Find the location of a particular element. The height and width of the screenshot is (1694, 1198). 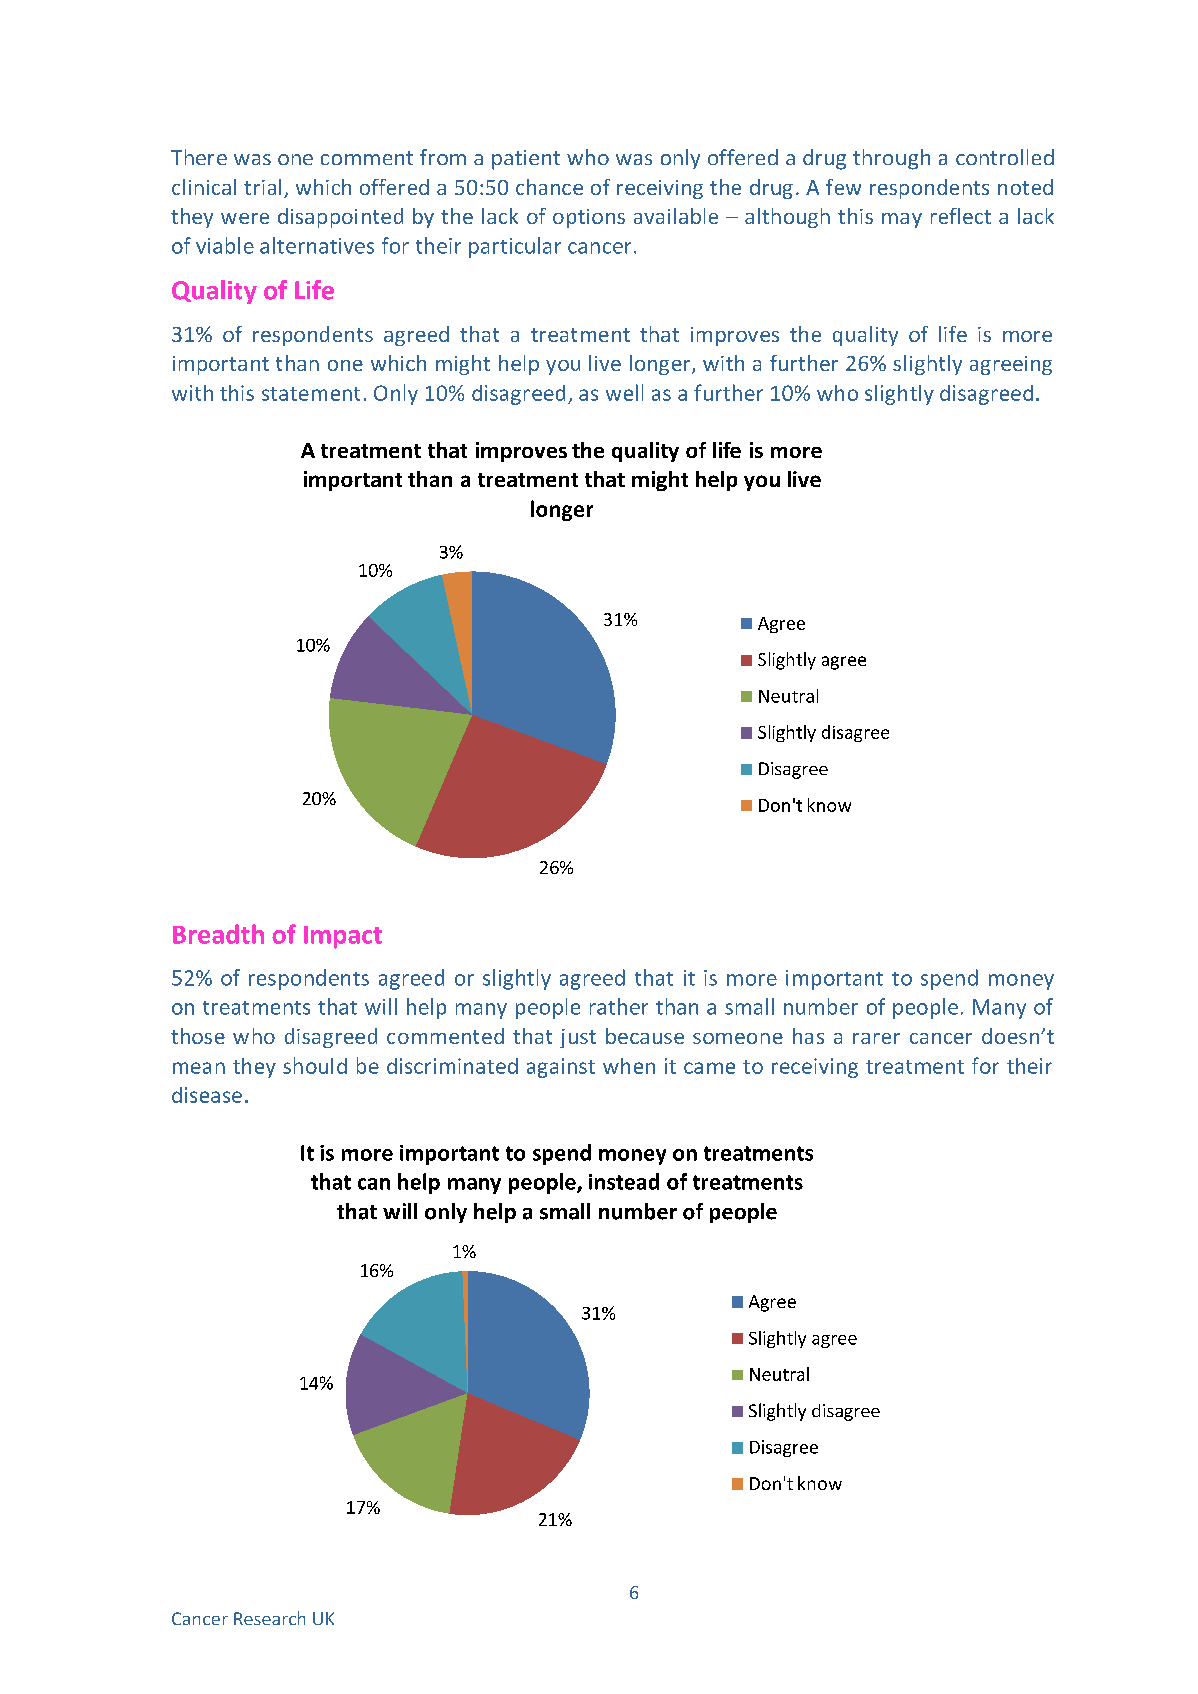

Impact is located at coordinates (343, 937).
